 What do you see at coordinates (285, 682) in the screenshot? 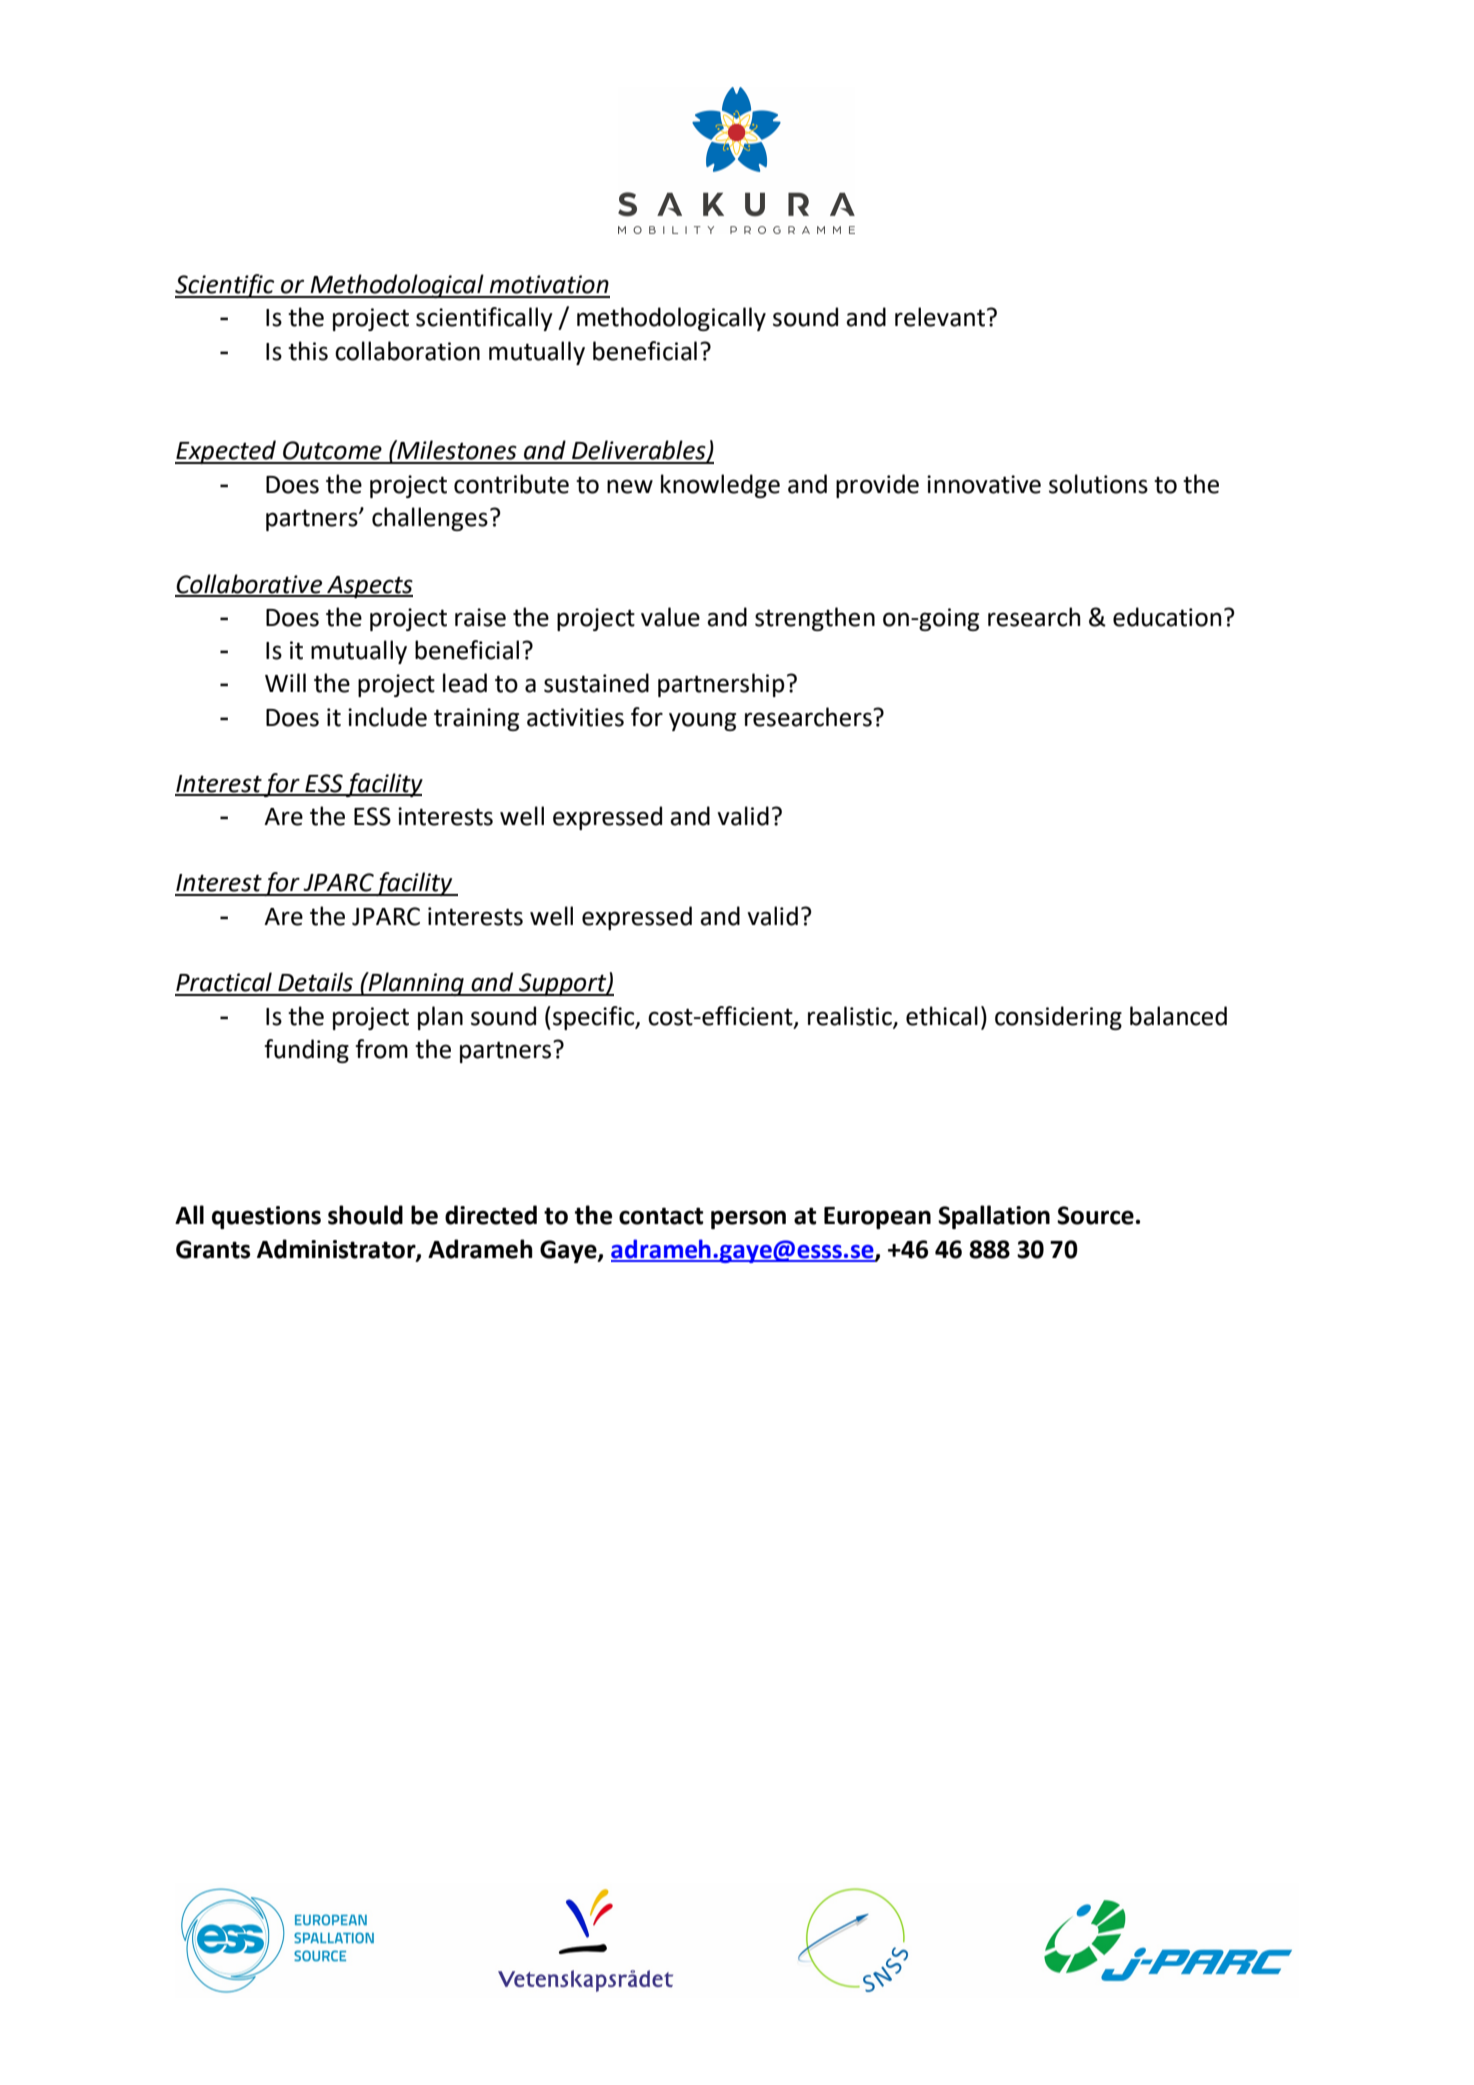
I see `Will` at bounding box center [285, 682].
